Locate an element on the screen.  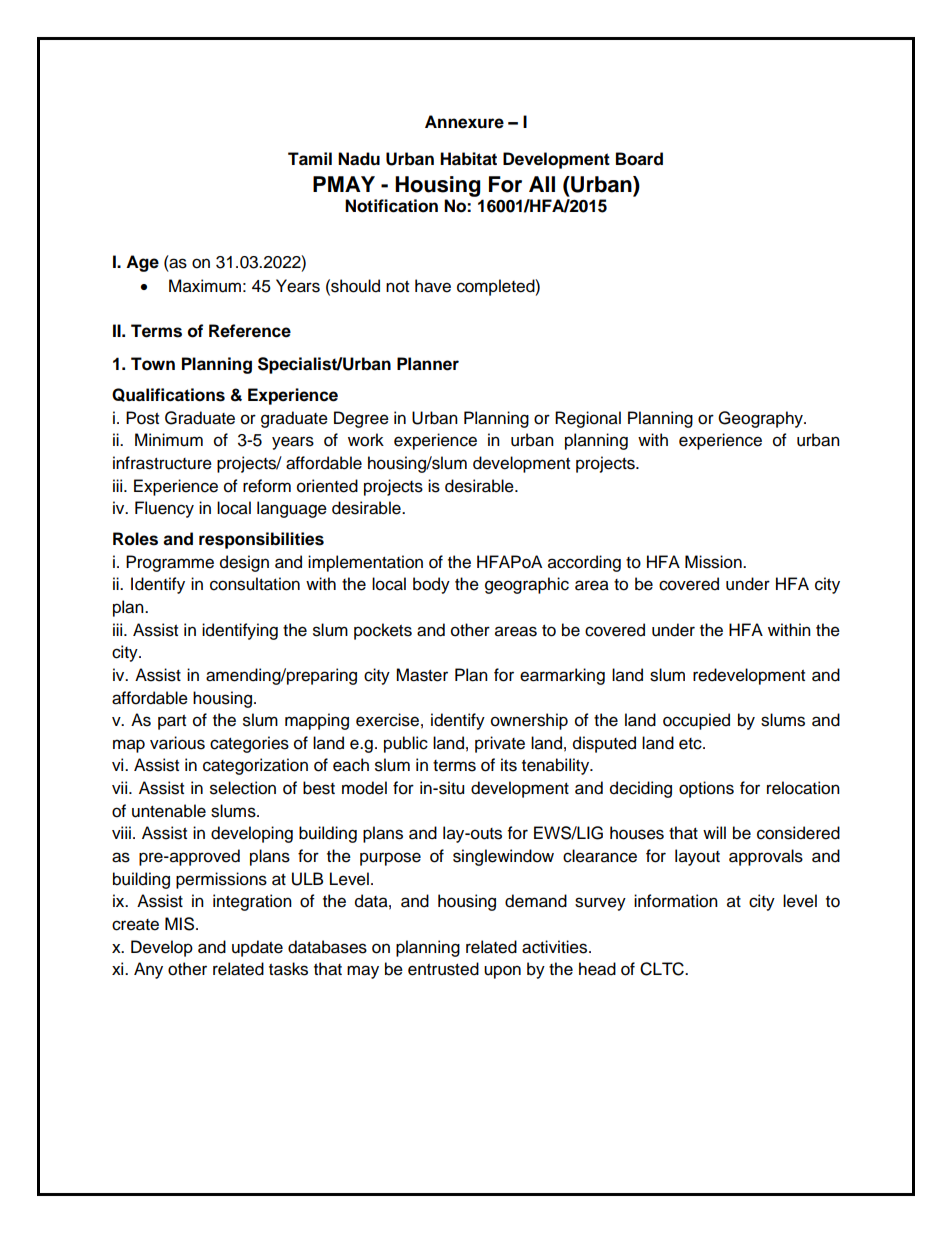
entrusted is located at coordinates (443, 969).
